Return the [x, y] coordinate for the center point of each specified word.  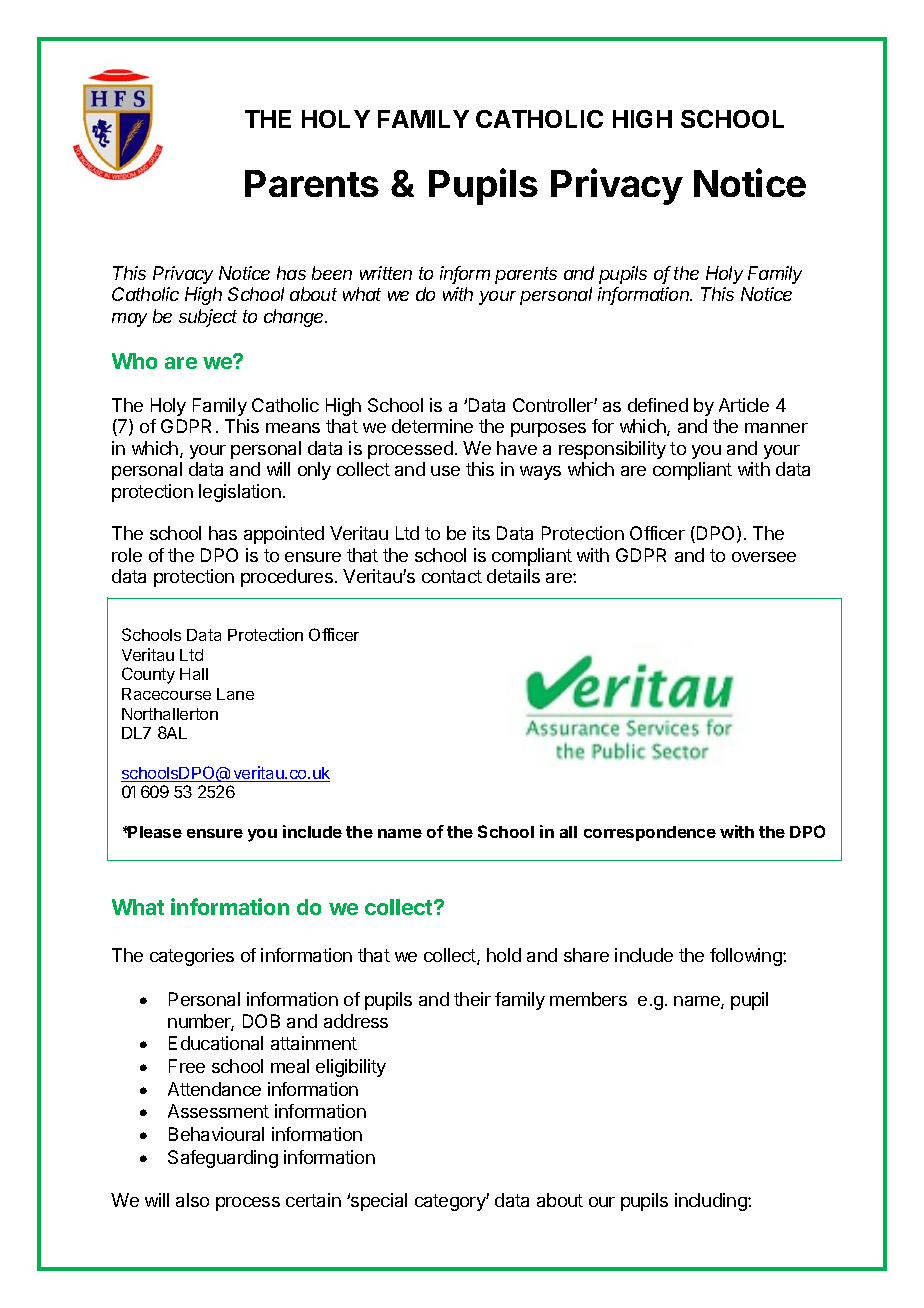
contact [452, 576]
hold [504, 955]
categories [192, 957]
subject [208, 318]
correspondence [650, 833]
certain [313, 1200]
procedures [287, 578]
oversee [764, 557]
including [712, 1202]
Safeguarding [223, 1159]
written [386, 273]
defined [658, 405]
